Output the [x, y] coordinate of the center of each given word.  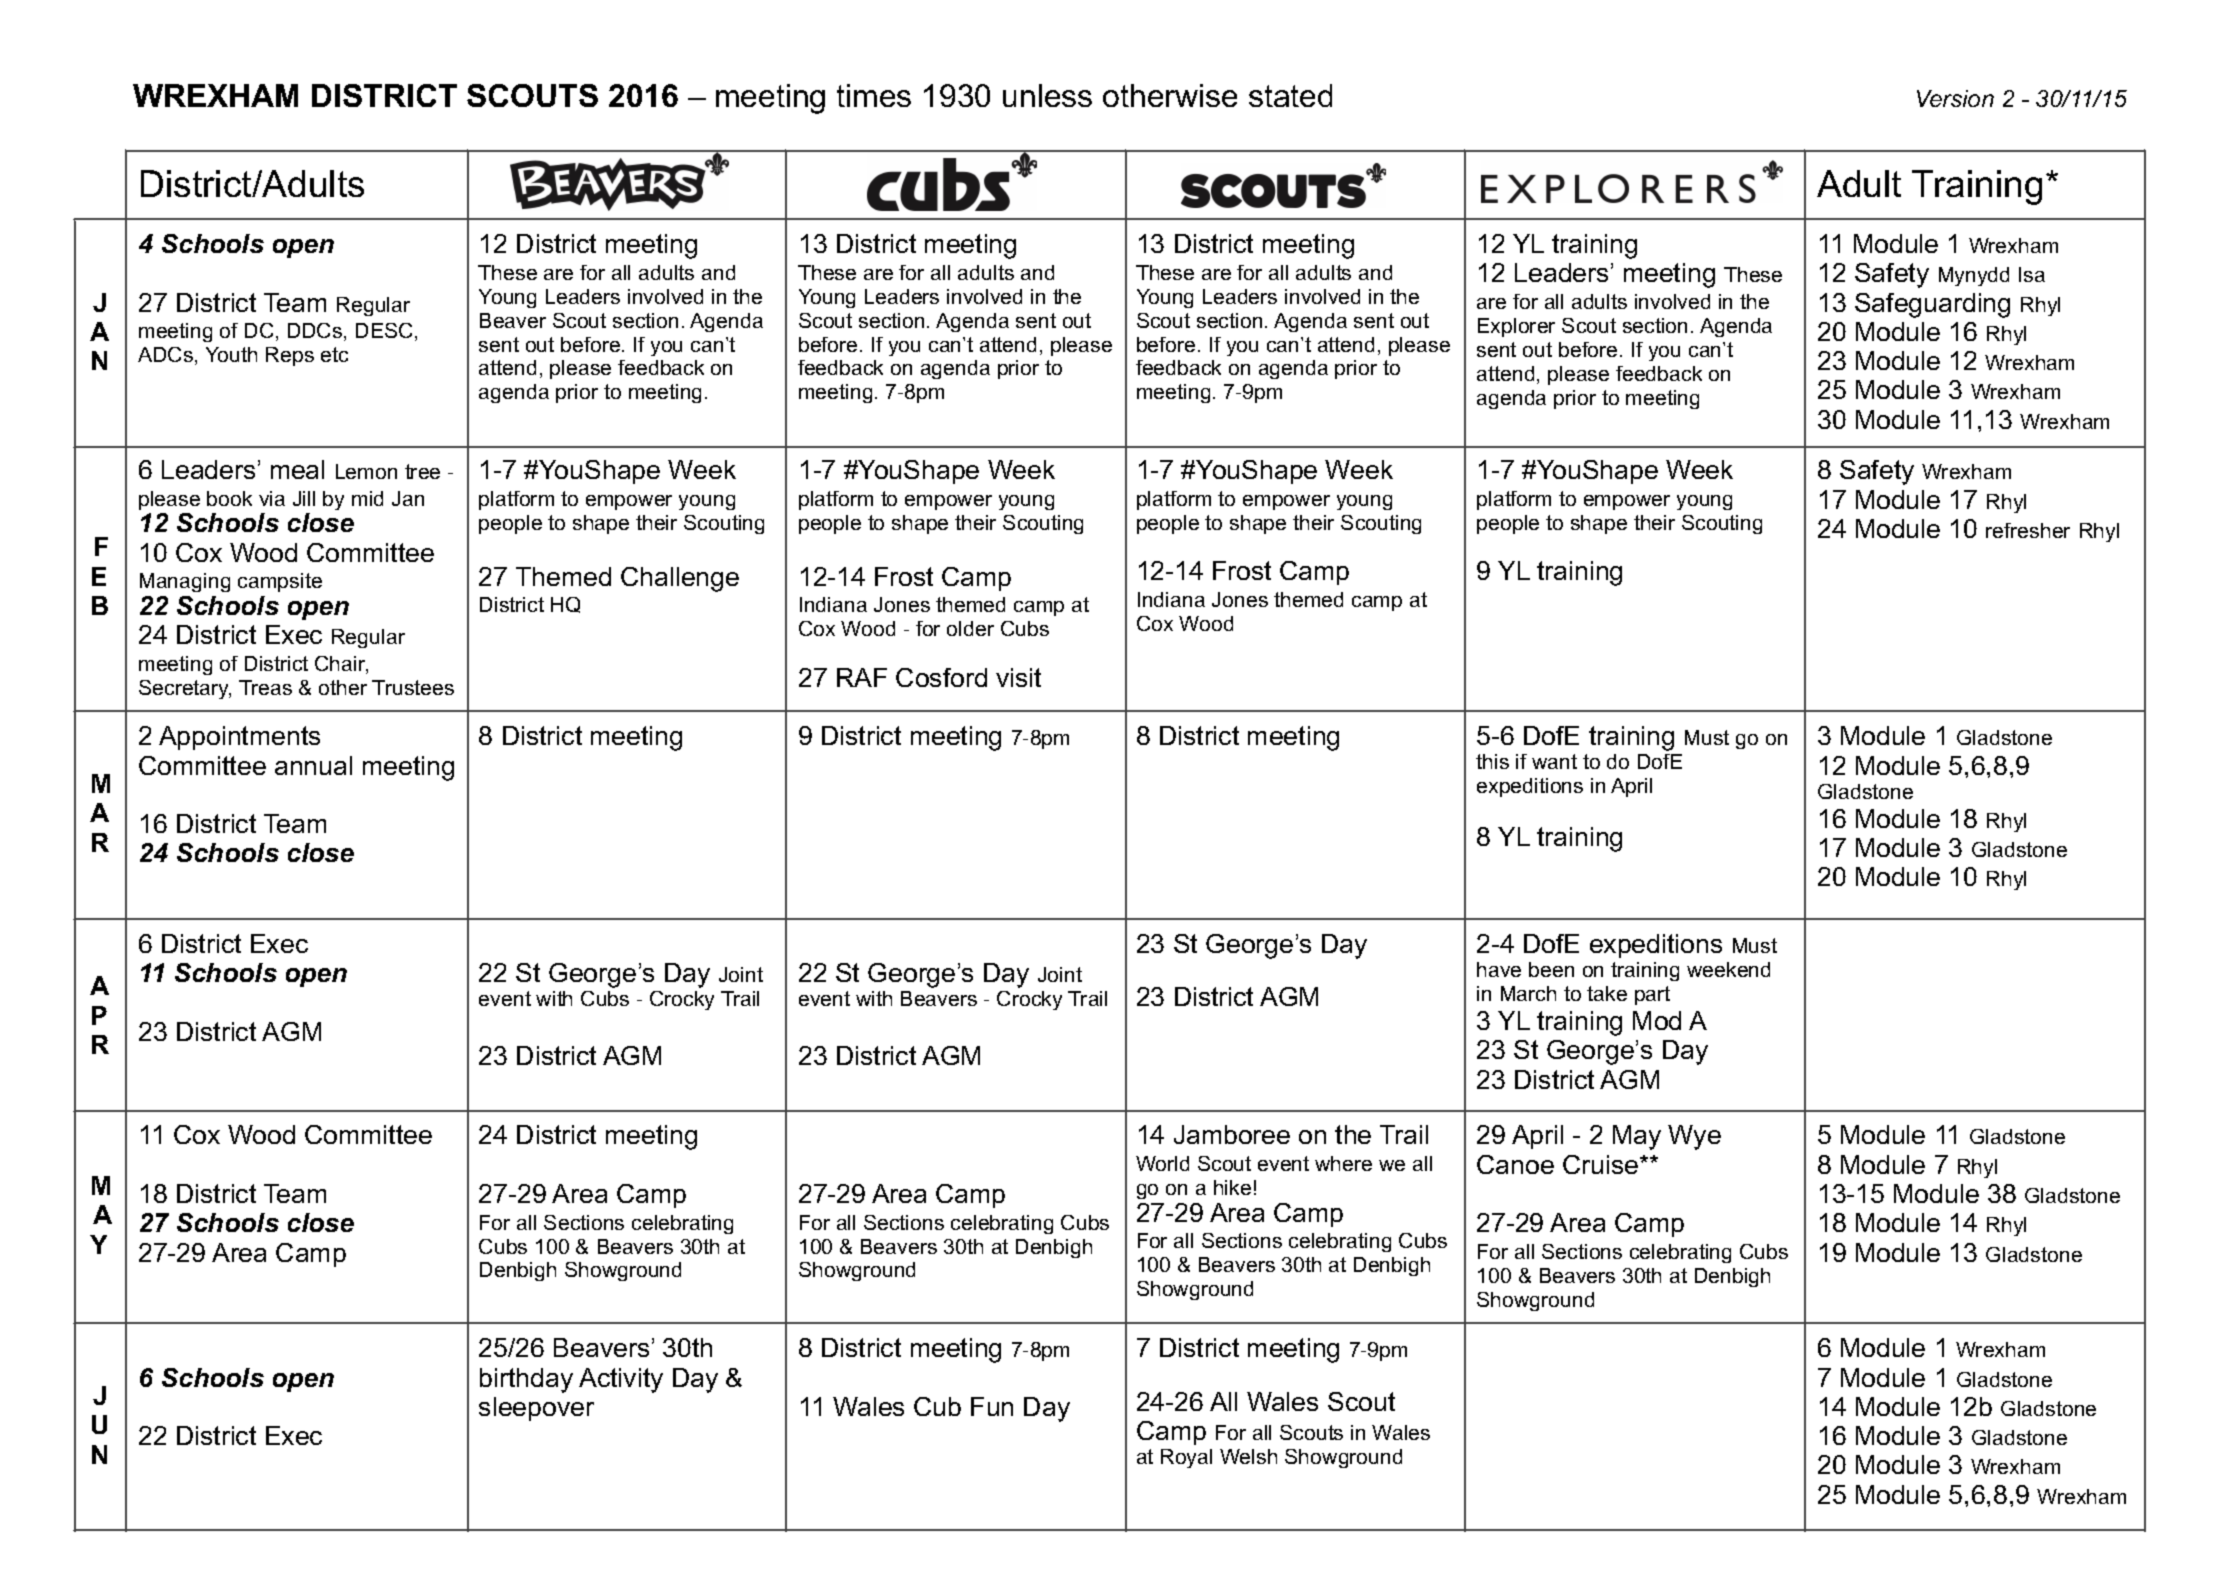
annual [313, 765]
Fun [992, 1406]
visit [1018, 677]
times [874, 95]
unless [1047, 95]
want [1554, 761]
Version [1955, 98]
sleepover [536, 1409]
